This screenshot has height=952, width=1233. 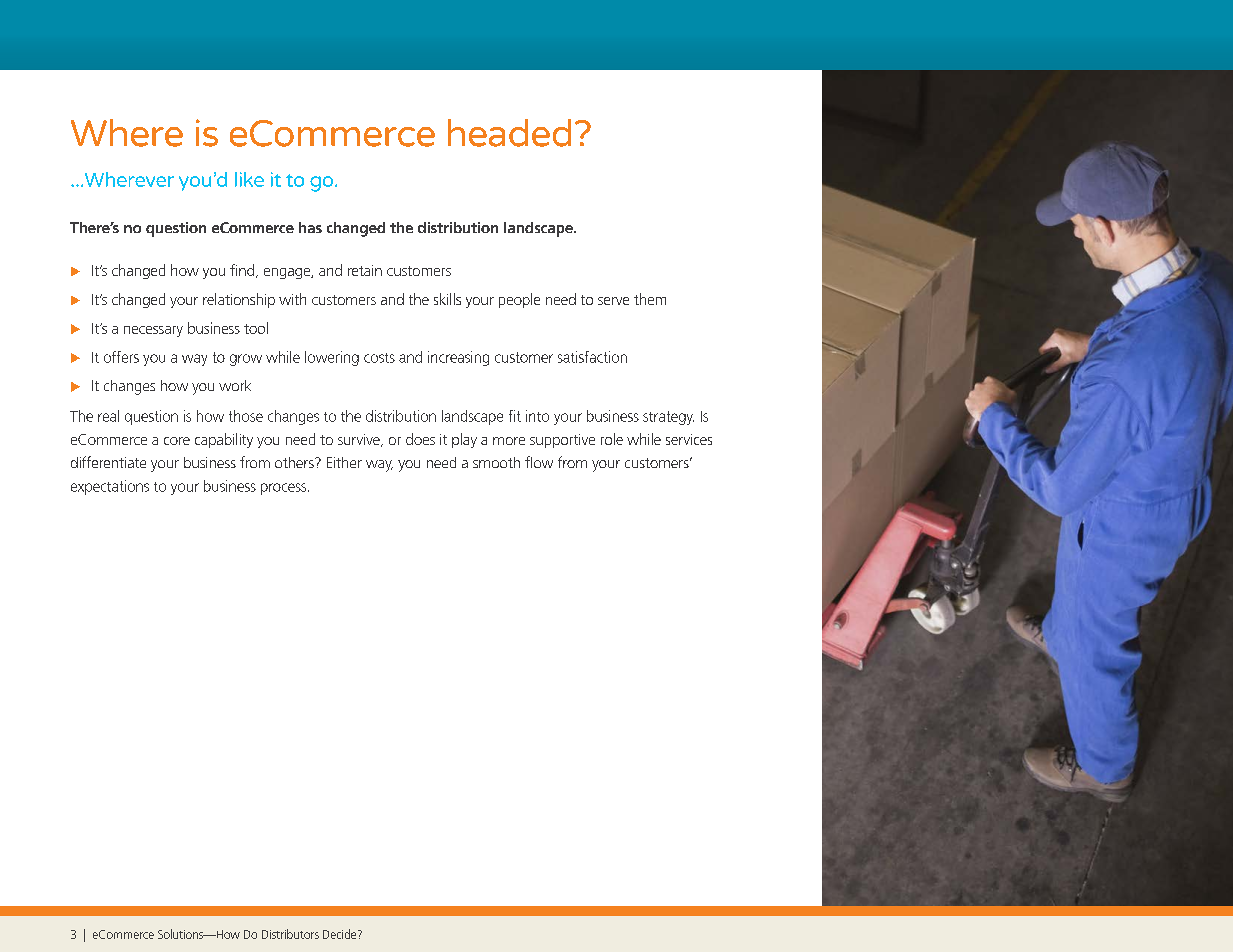 What do you see at coordinates (110, 487) in the screenshot?
I see `expectations` at bounding box center [110, 487].
